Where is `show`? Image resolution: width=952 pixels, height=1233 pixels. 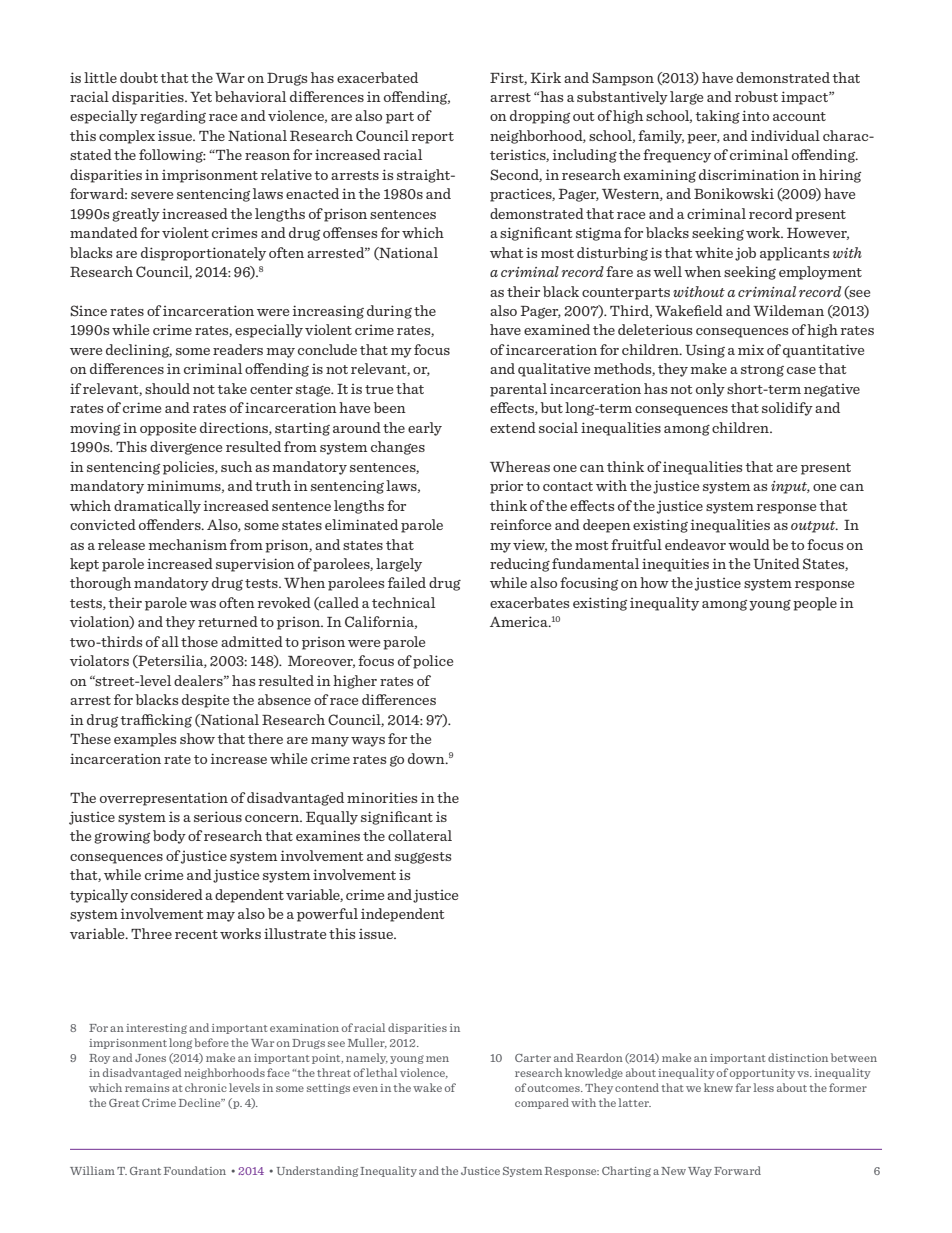 show is located at coordinates (197, 738).
